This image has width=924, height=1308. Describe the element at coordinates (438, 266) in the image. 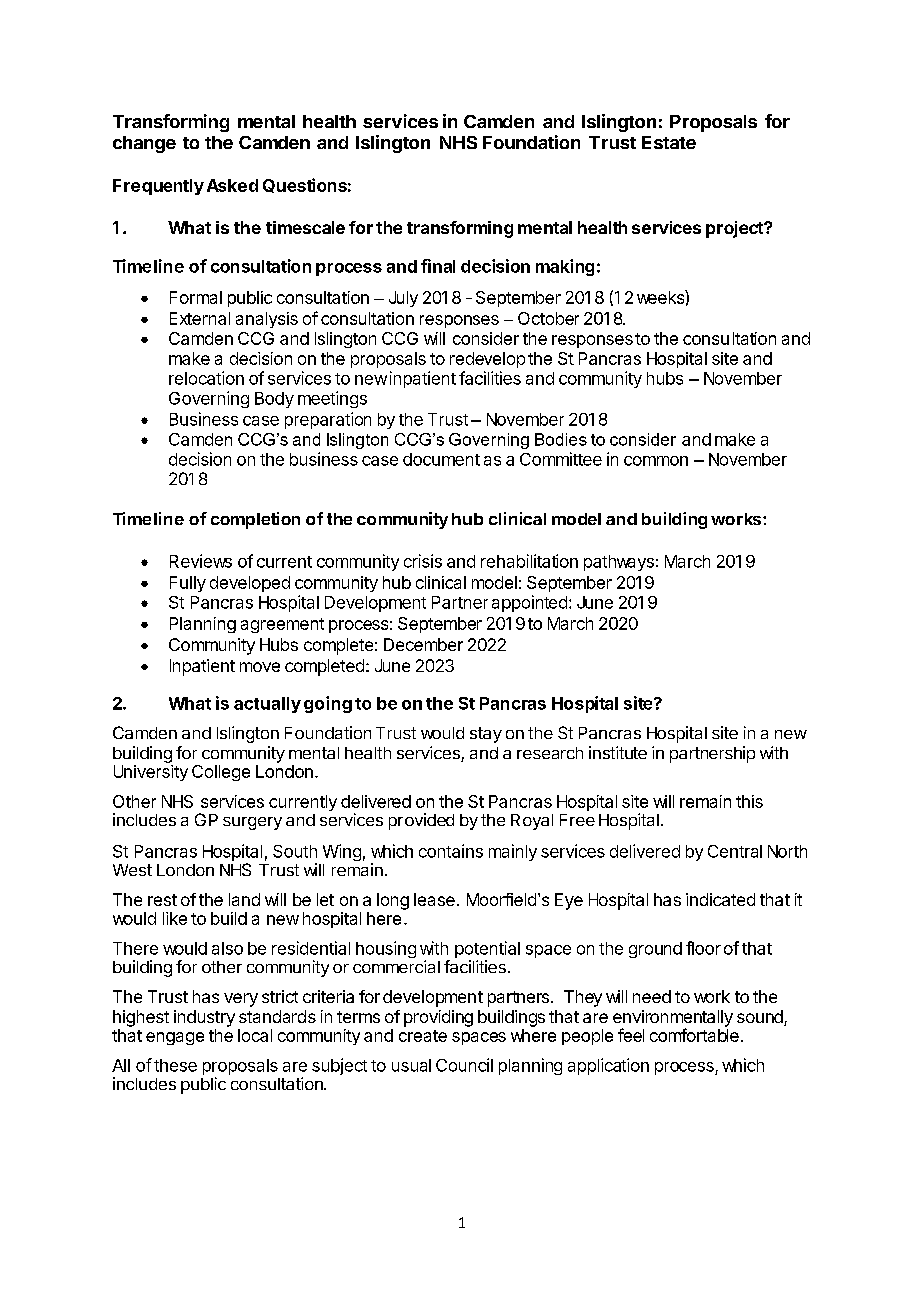

I see `final` at that location.
